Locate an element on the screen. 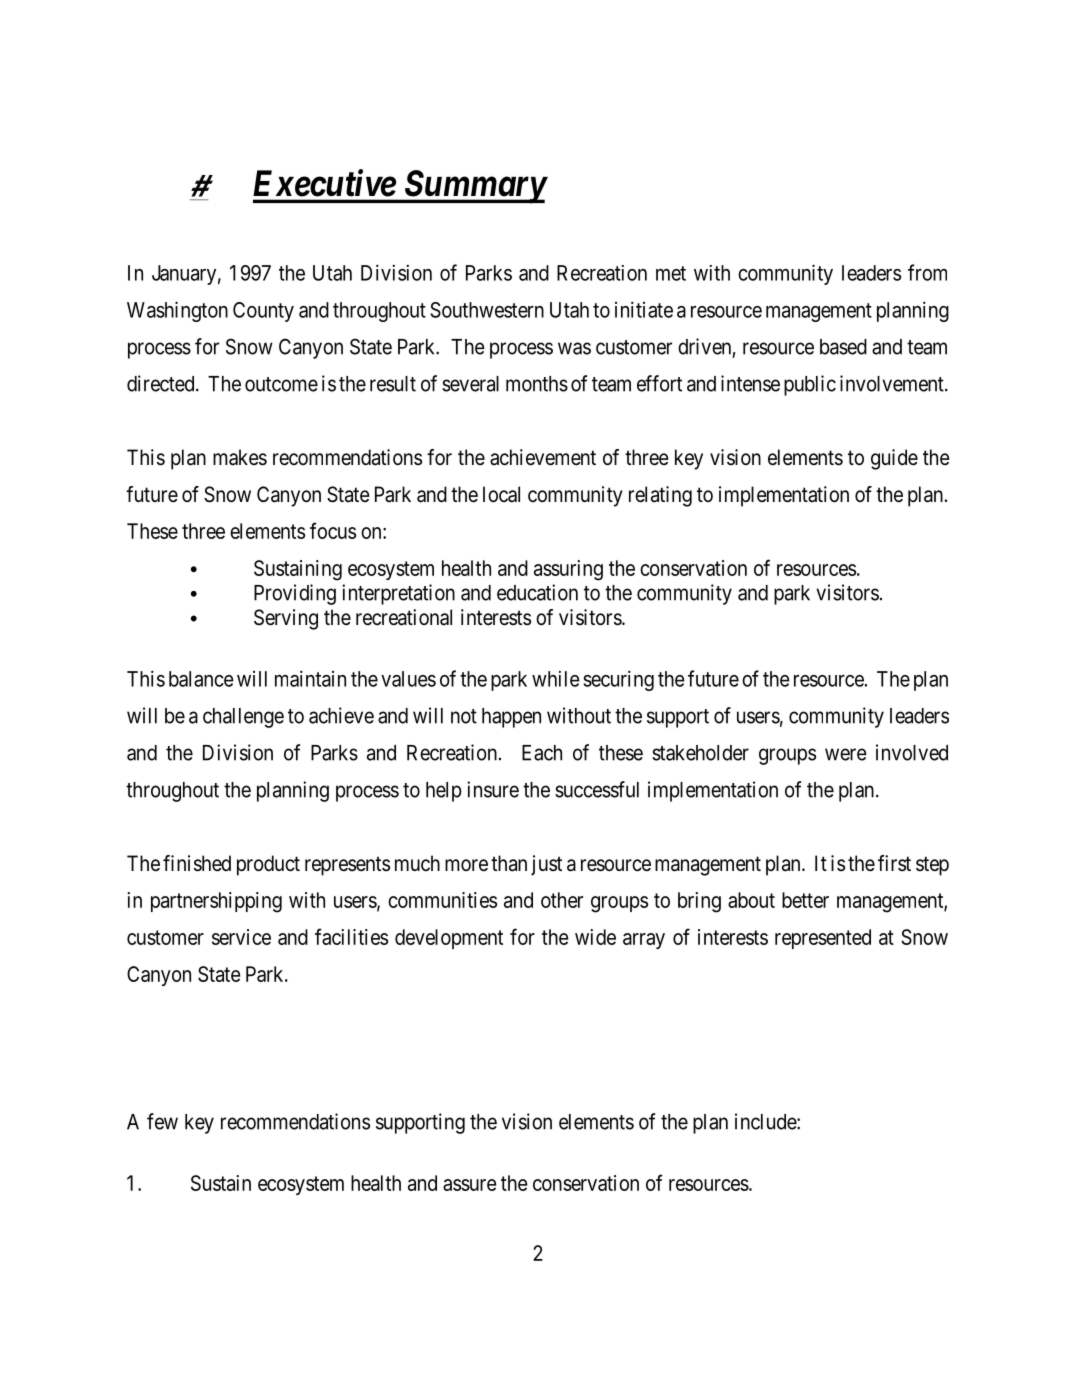 The image size is (1075, 1392). education is located at coordinates (537, 592).
